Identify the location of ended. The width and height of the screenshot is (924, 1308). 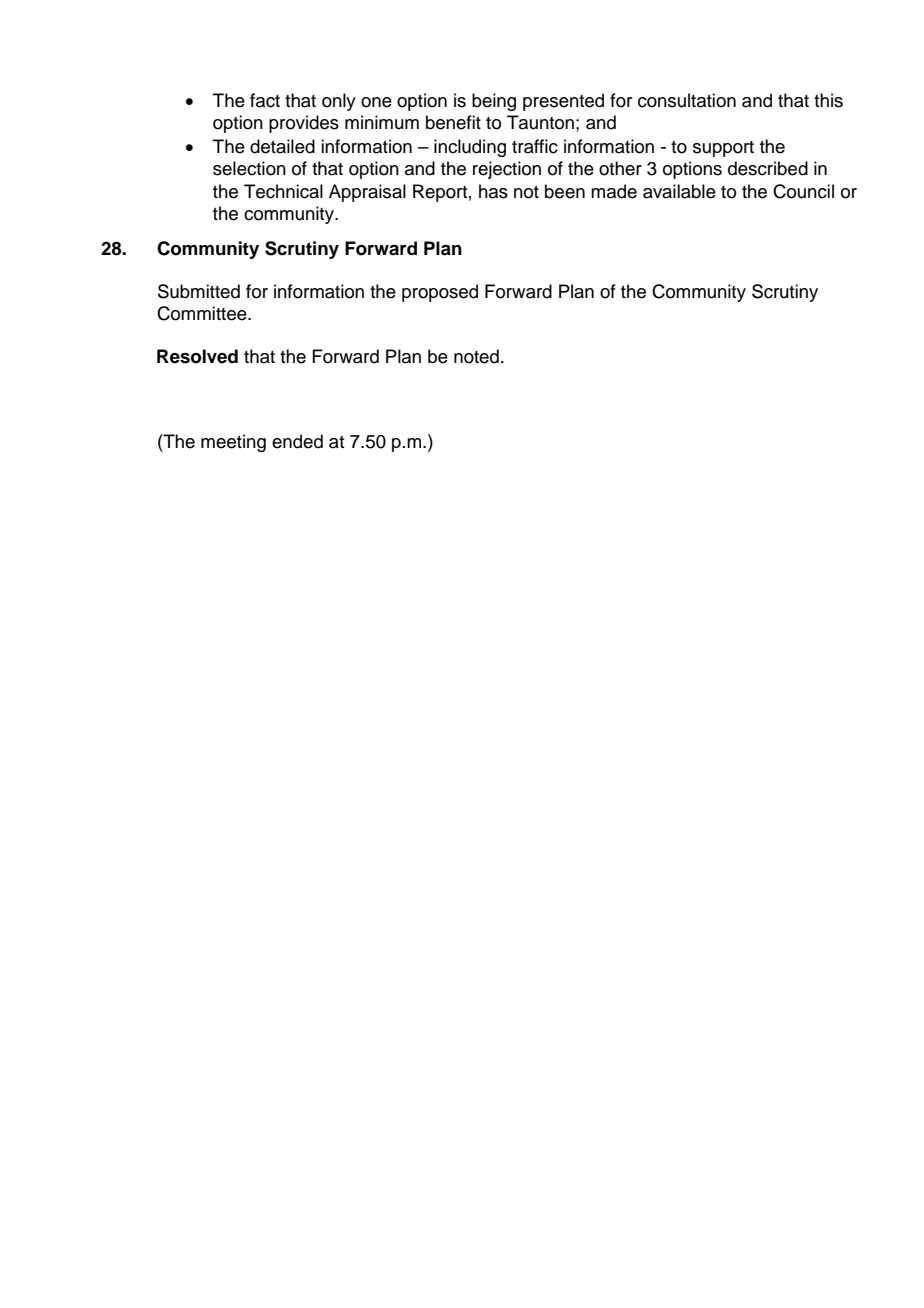
(297, 441).
